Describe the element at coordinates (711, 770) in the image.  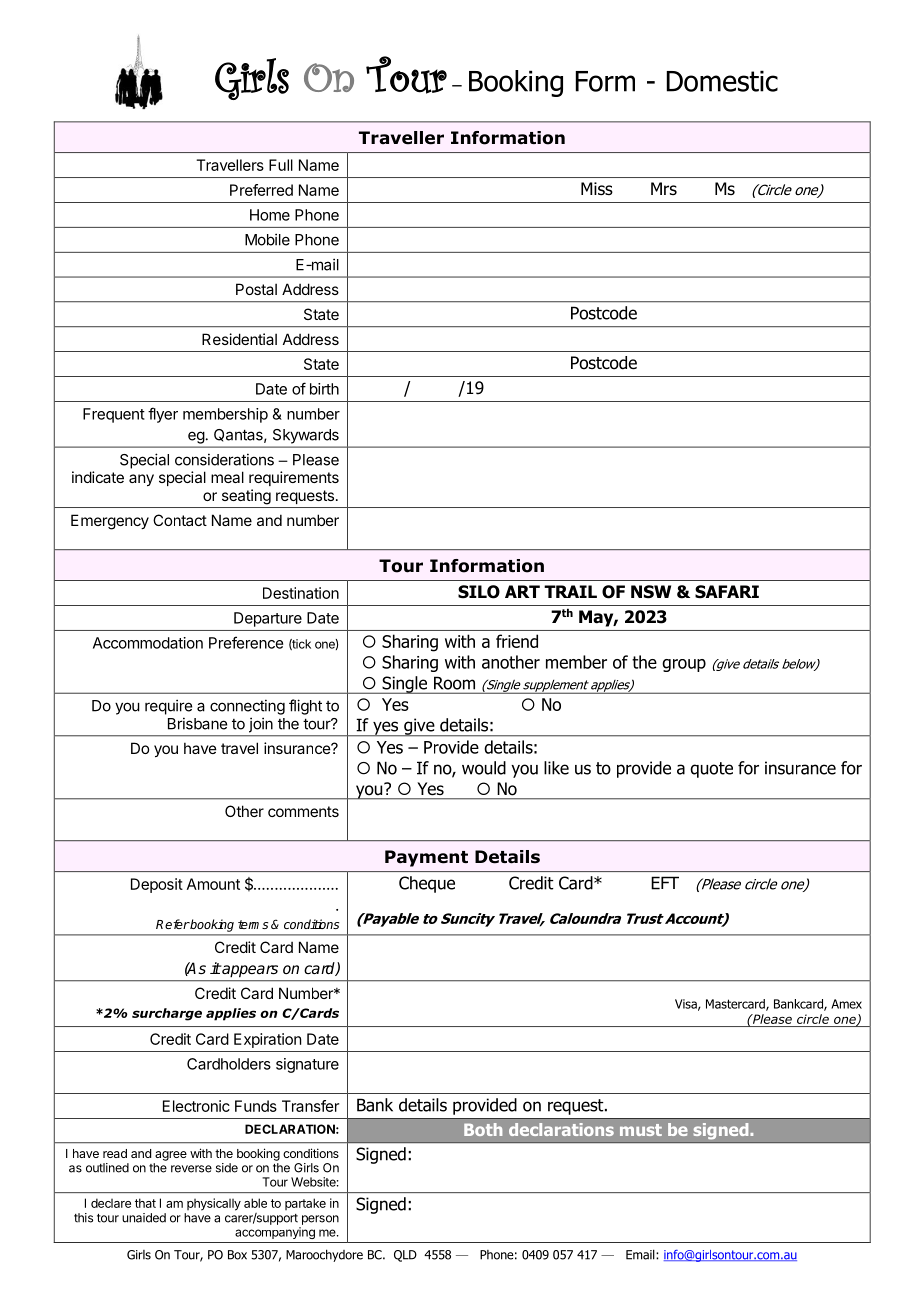
I see `quote` at that location.
